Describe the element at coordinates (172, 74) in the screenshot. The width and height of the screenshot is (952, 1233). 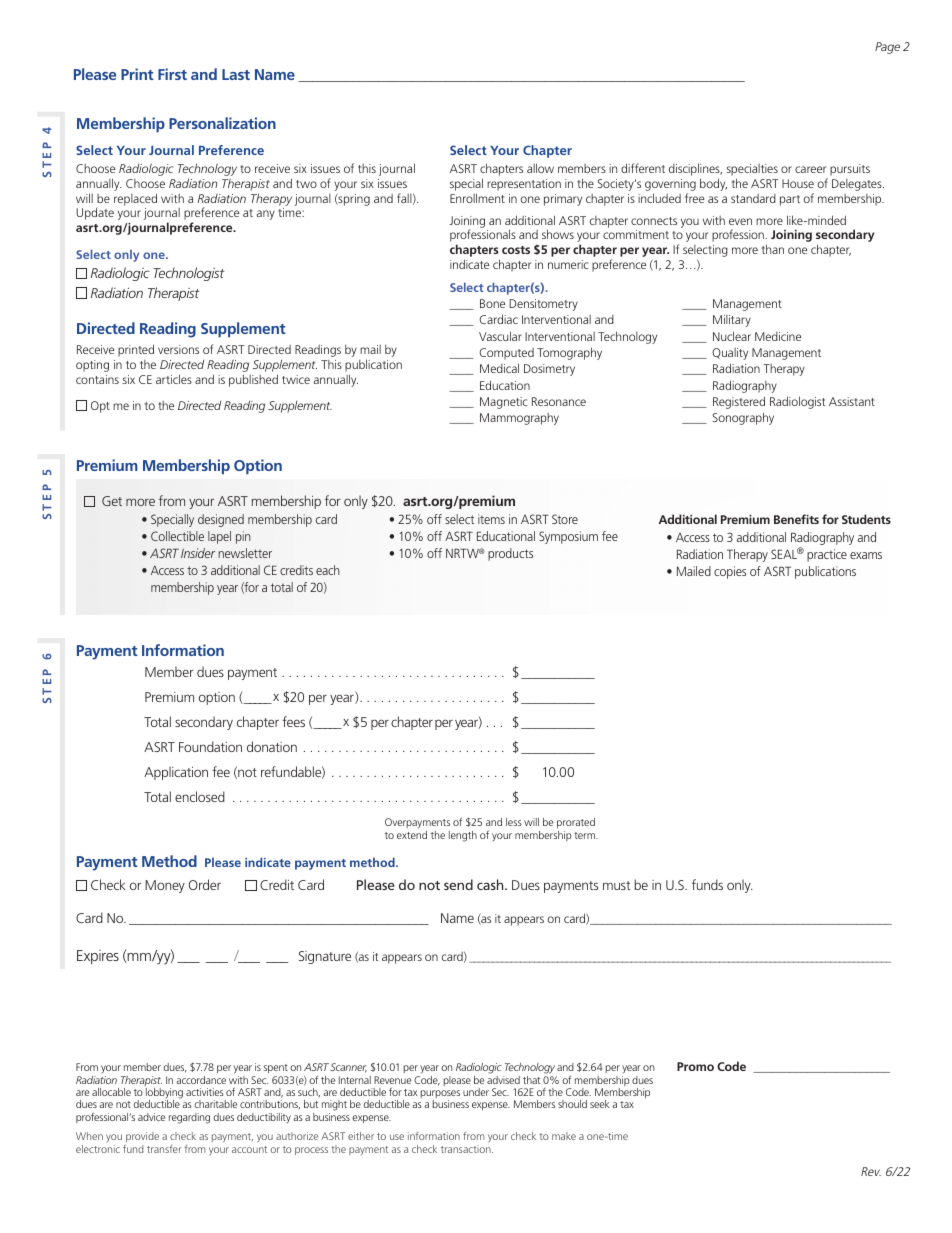
I see `First` at that location.
